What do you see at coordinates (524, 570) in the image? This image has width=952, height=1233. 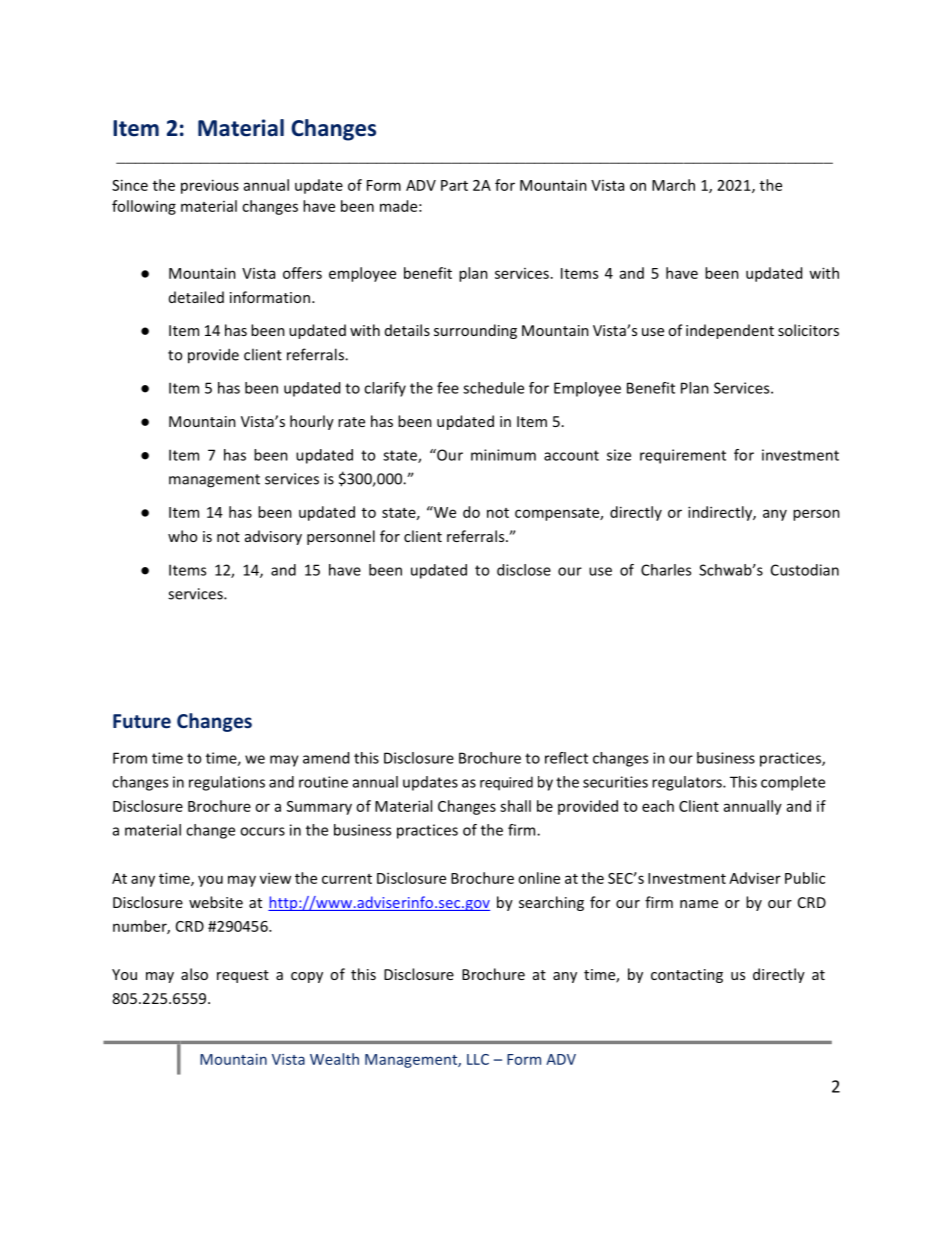 I see `disclose` at bounding box center [524, 570].
